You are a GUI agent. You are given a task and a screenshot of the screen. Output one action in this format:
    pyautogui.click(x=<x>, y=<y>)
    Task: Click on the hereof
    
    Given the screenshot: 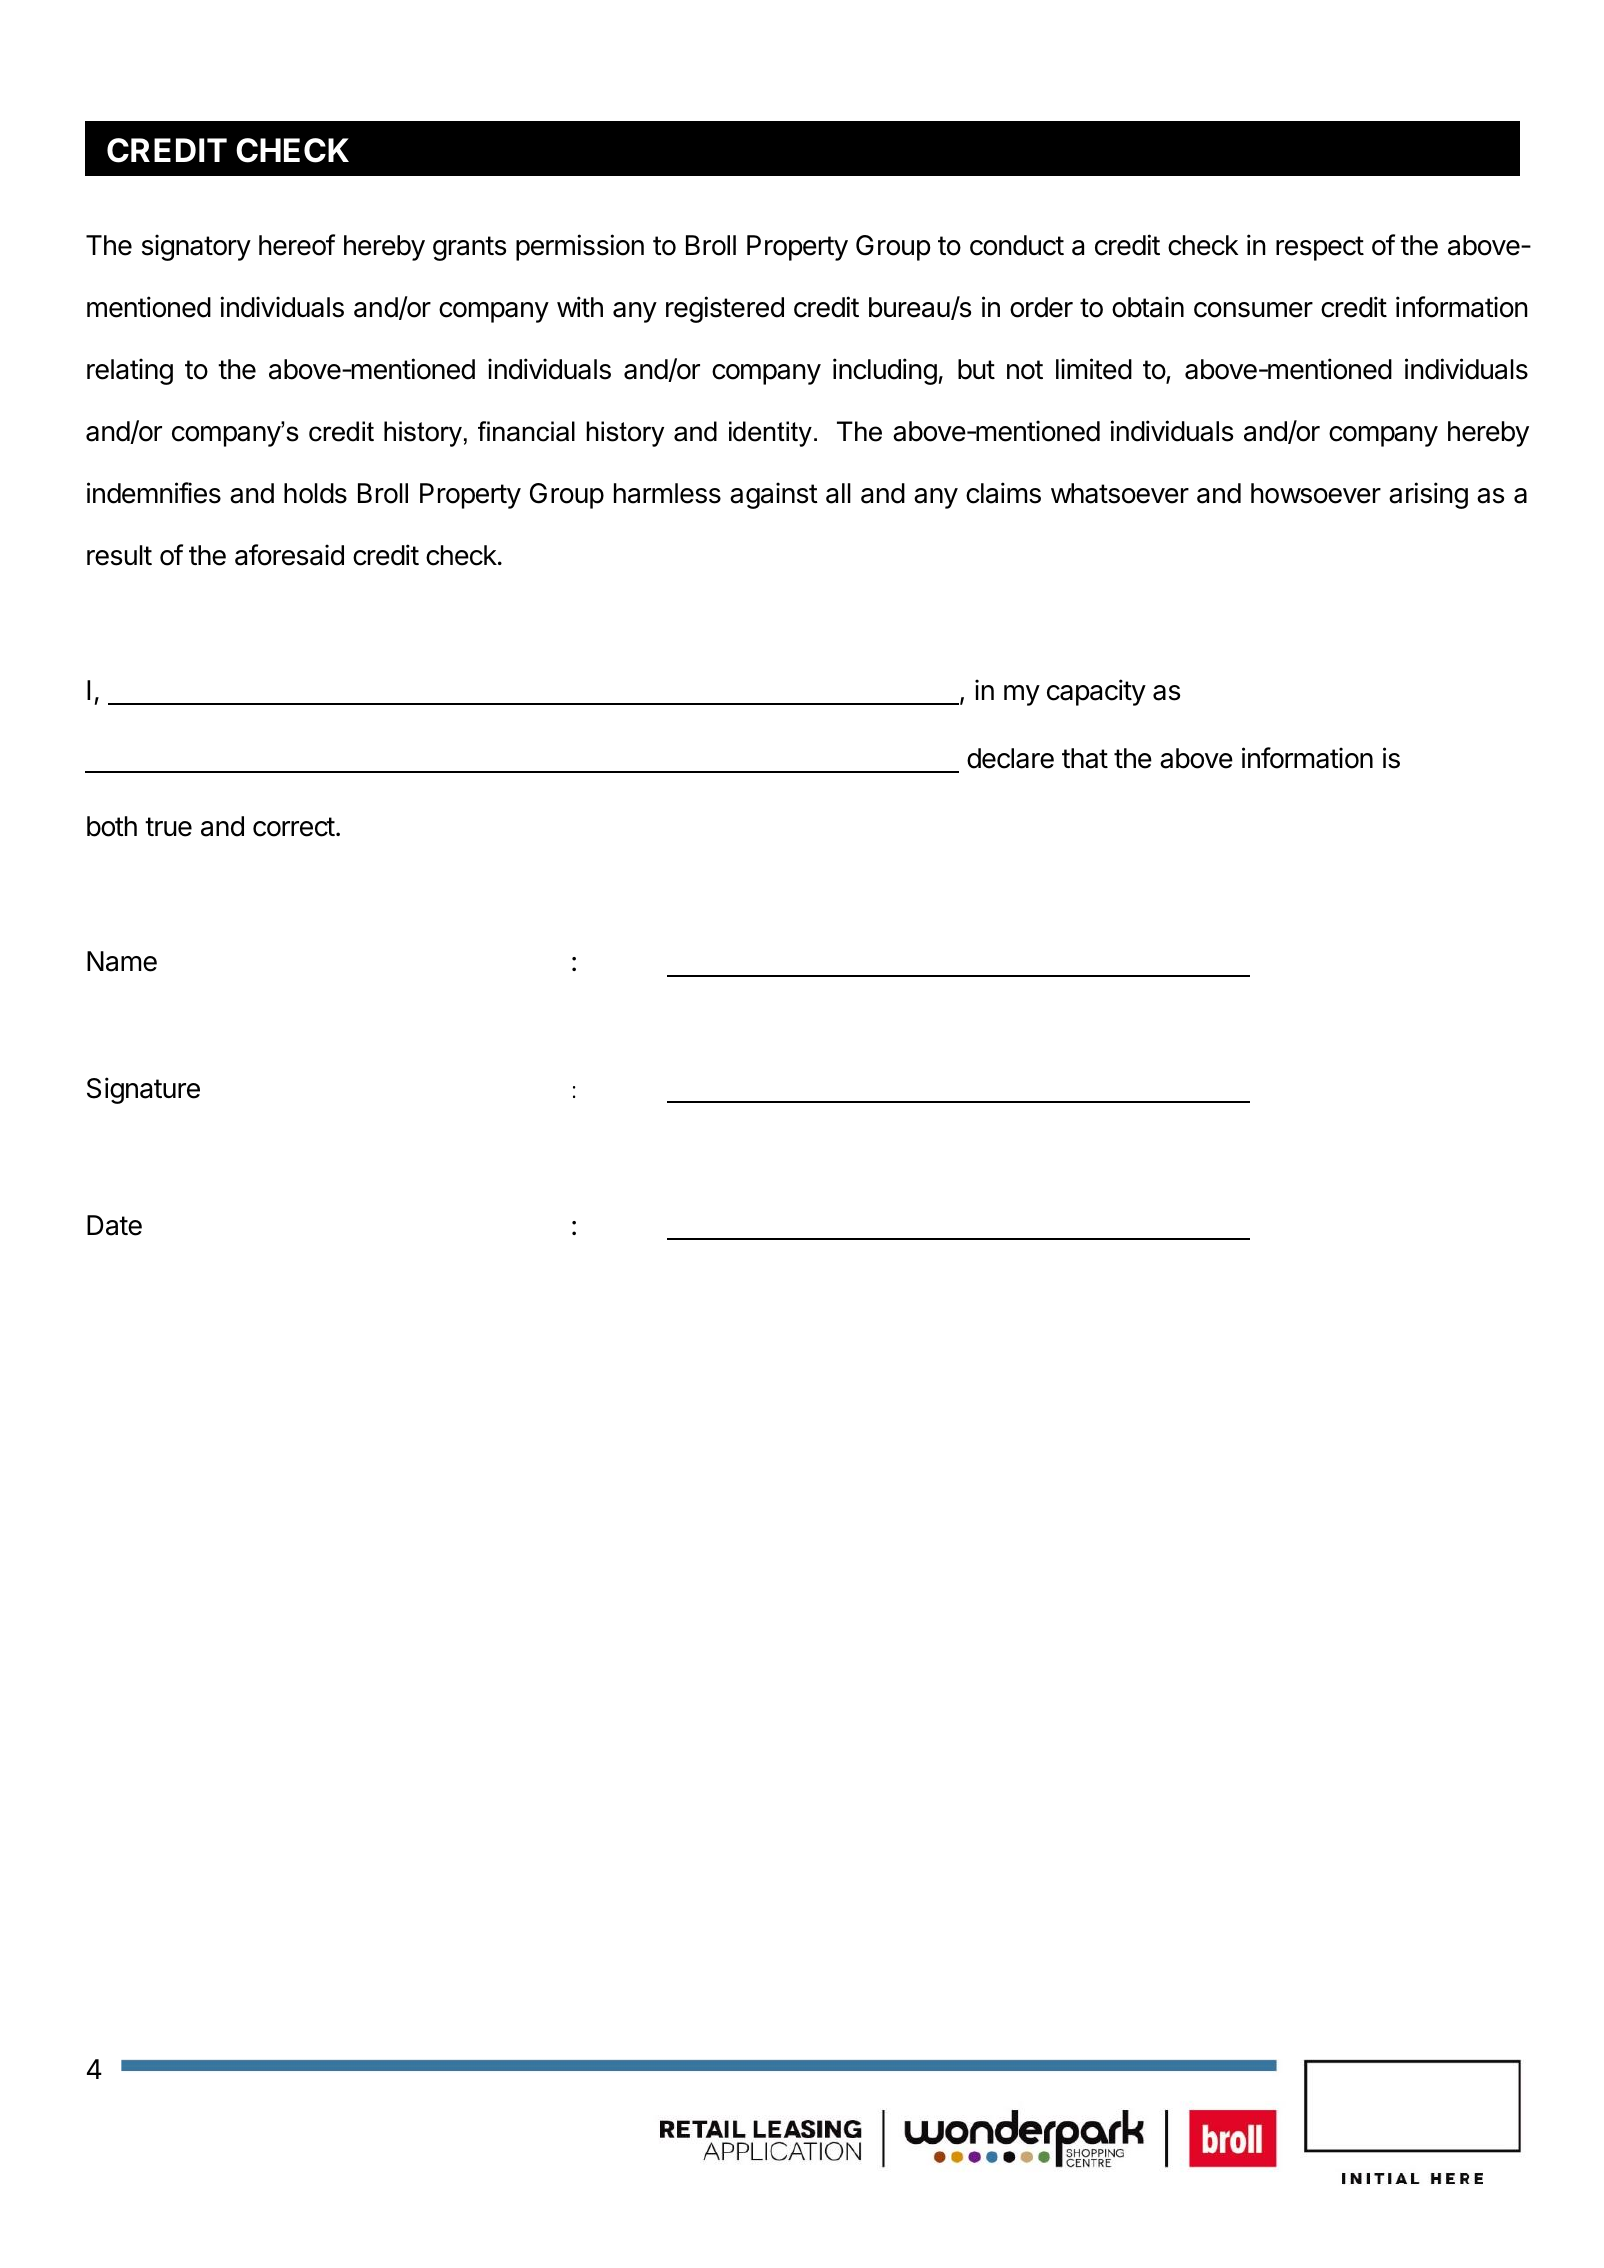 What is the action you would take?
    pyautogui.click(x=297, y=245)
